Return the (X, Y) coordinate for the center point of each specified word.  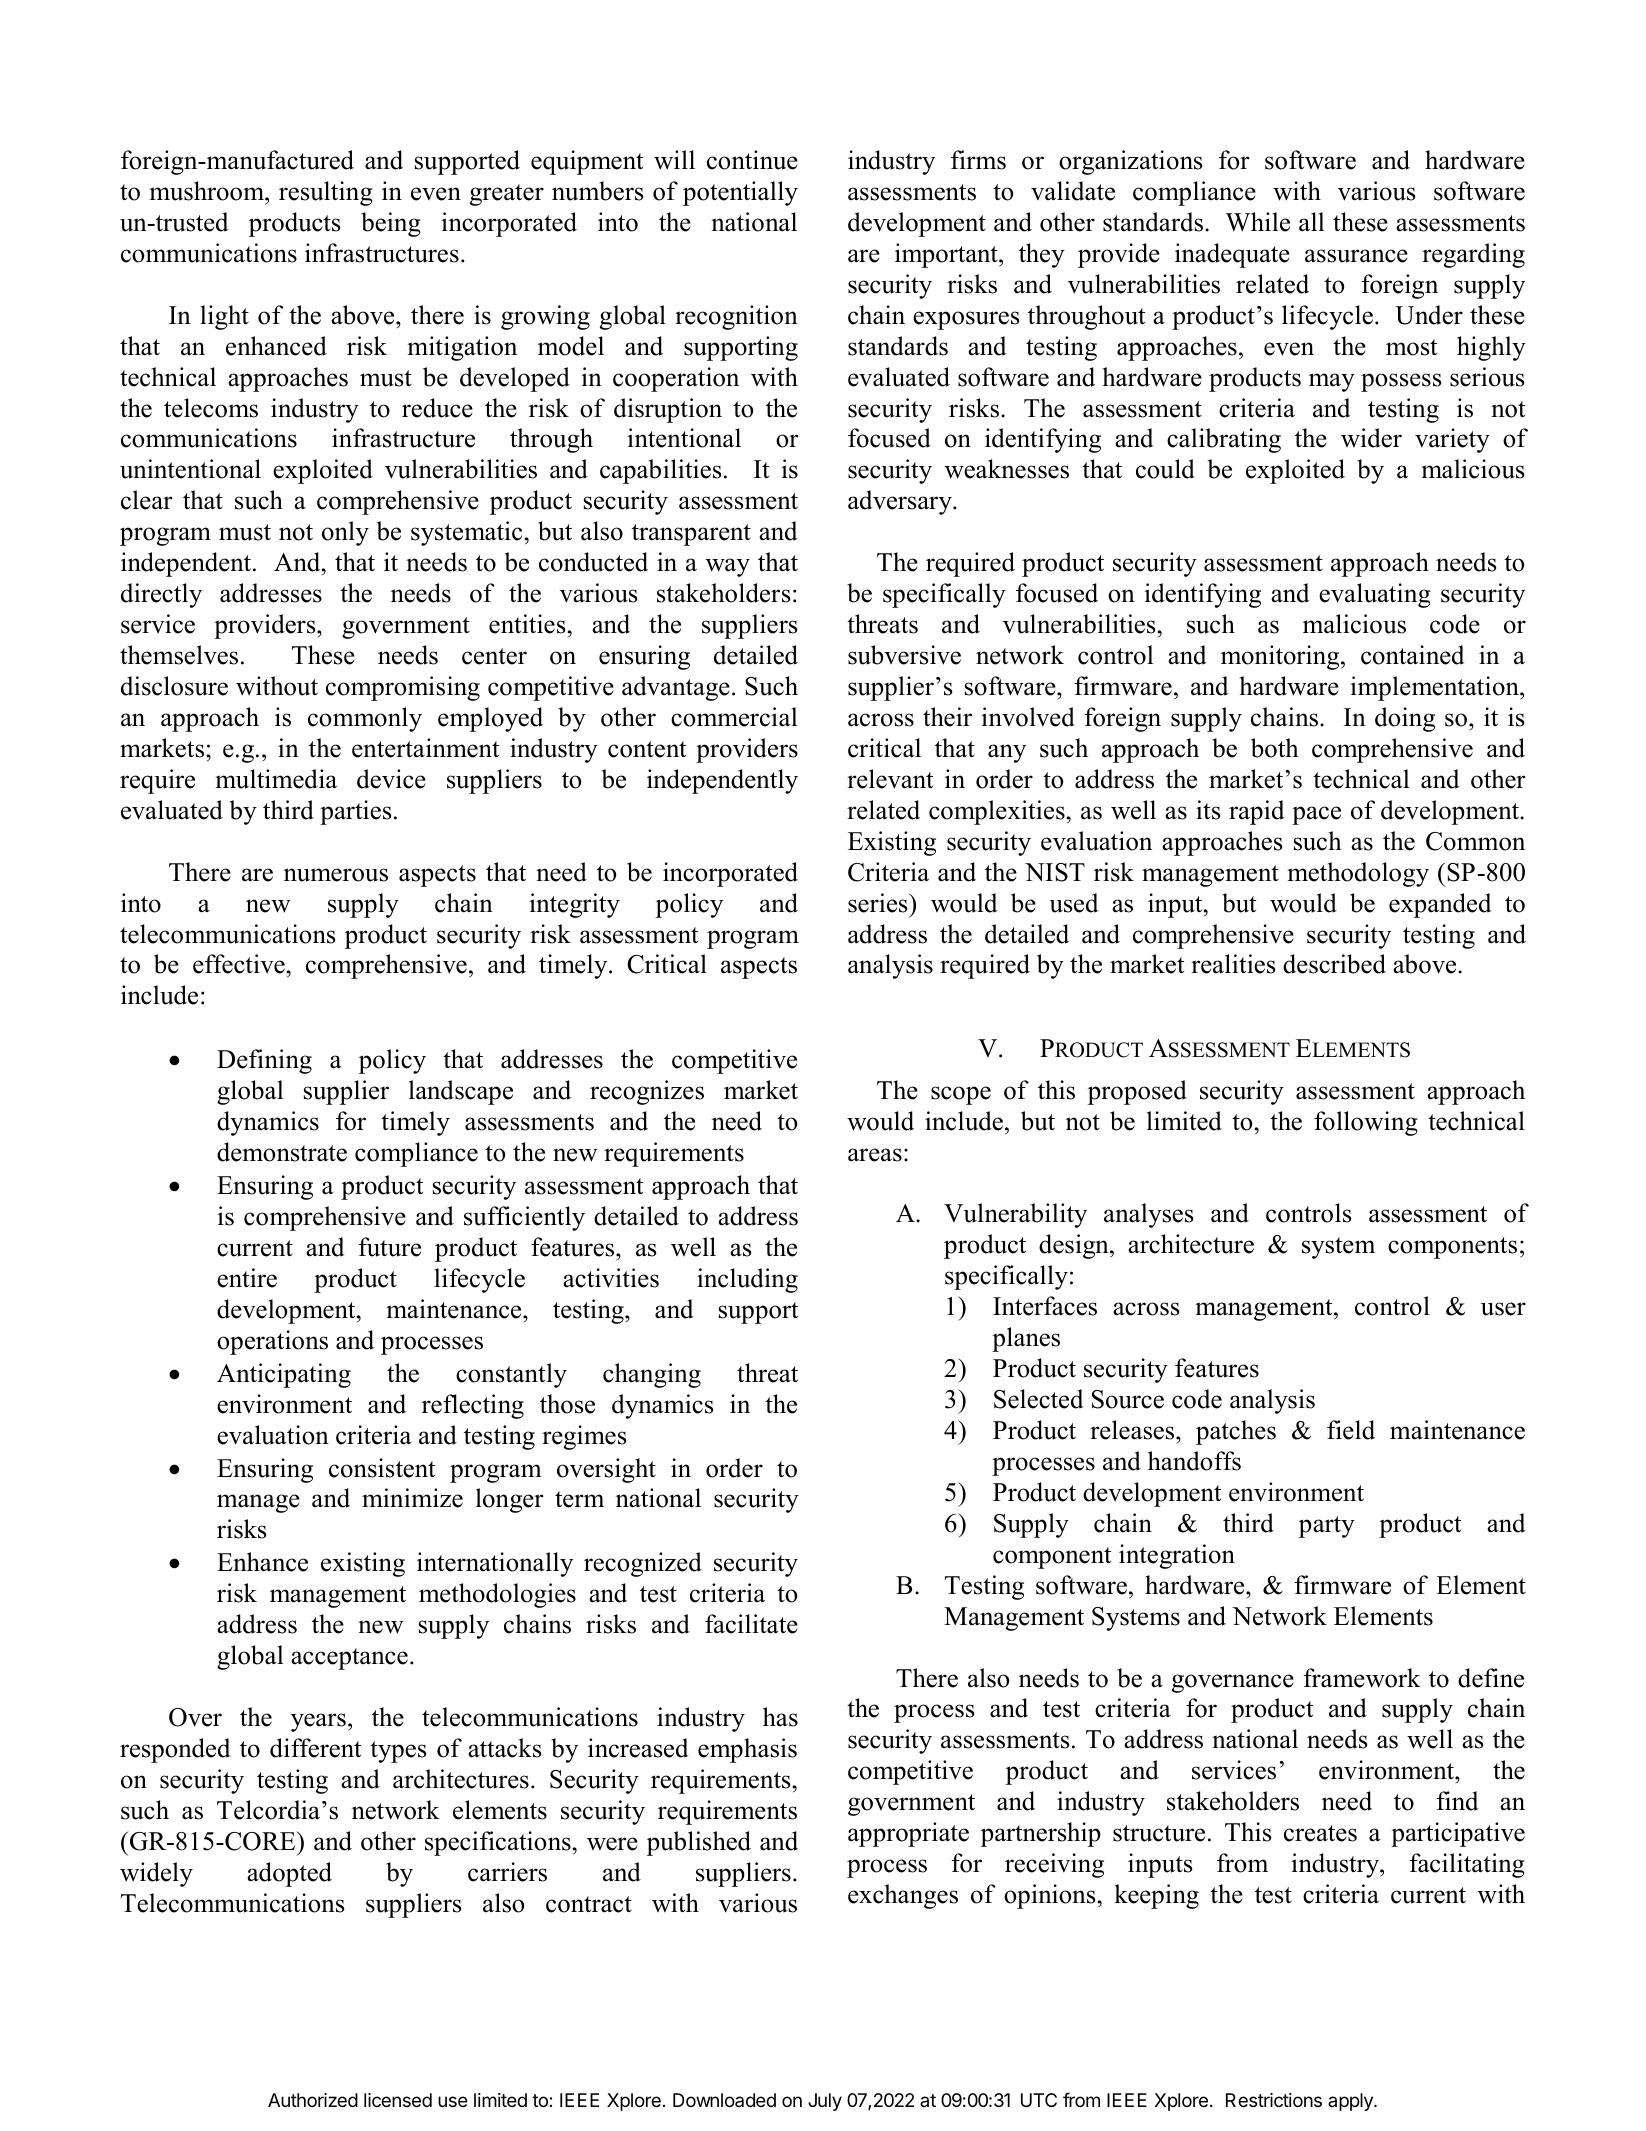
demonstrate (282, 1152)
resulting (326, 193)
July (825, 2102)
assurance (1356, 256)
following (1366, 1123)
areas (875, 1155)
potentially (740, 193)
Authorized (313, 2100)
